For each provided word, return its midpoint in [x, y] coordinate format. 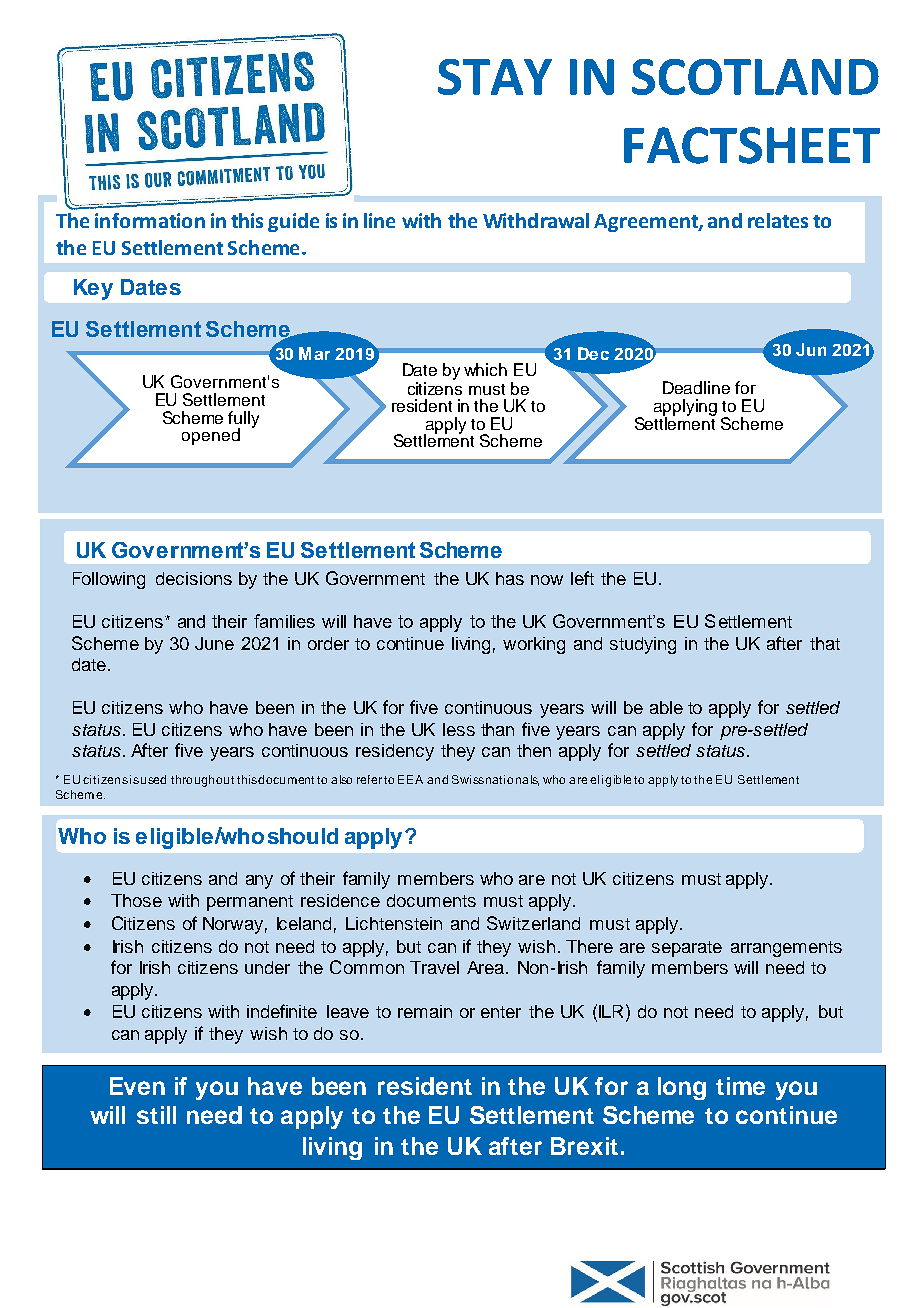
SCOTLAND [755, 77]
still [156, 1115]
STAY [495, 77]
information [150, 220]
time [740, 1086]
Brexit [584, 1146]
